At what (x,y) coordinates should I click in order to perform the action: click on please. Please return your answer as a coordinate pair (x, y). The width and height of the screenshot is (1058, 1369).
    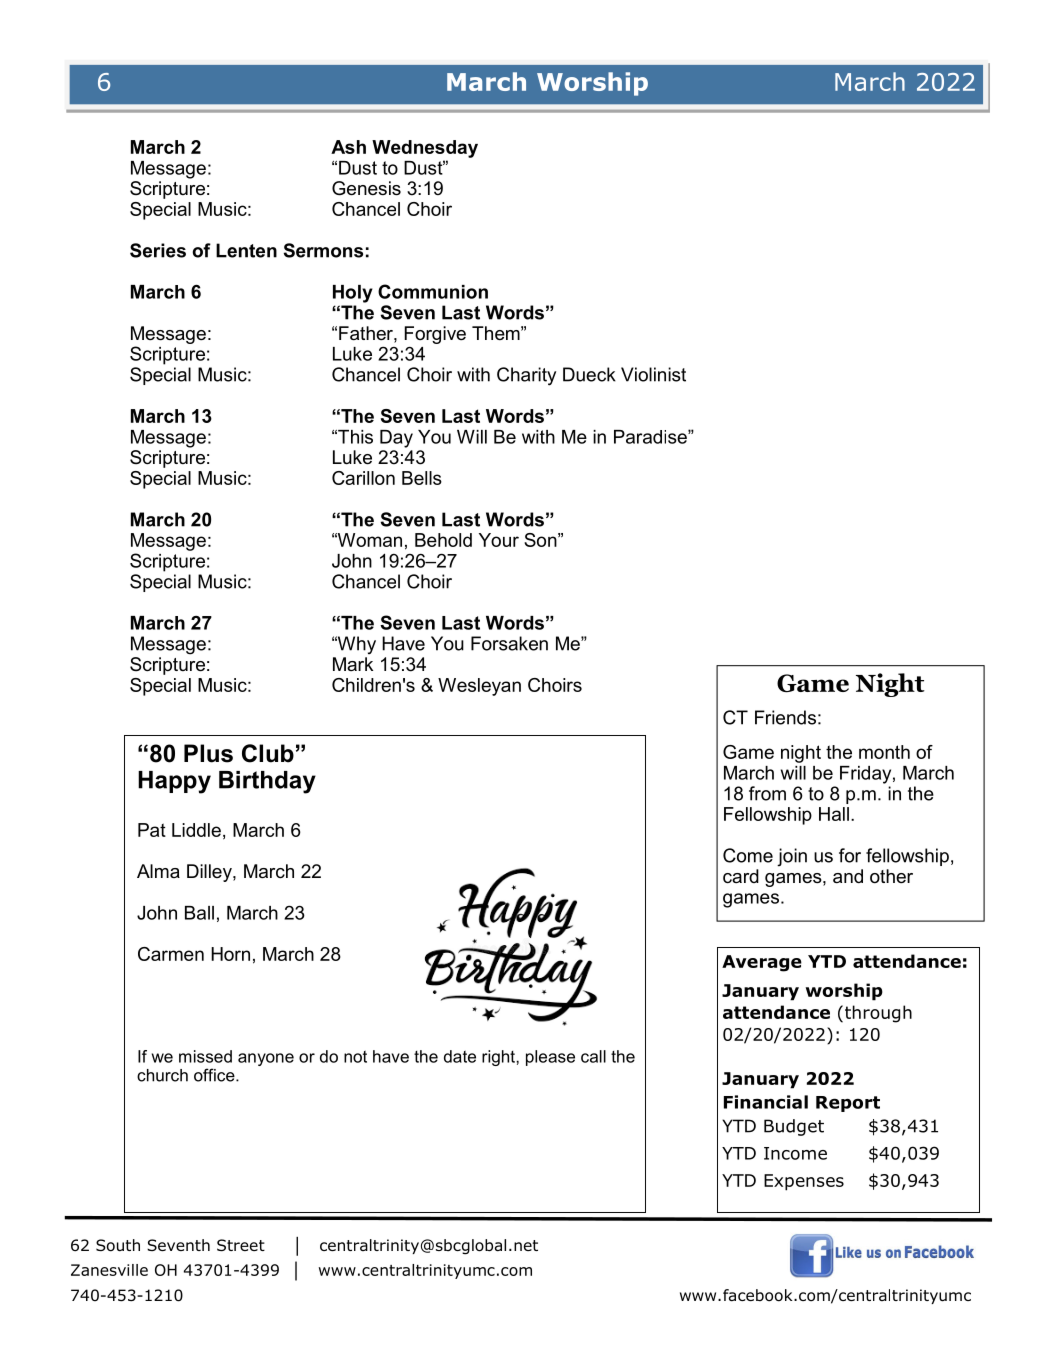
    Looking at the image, I should click on (550, 1058).
